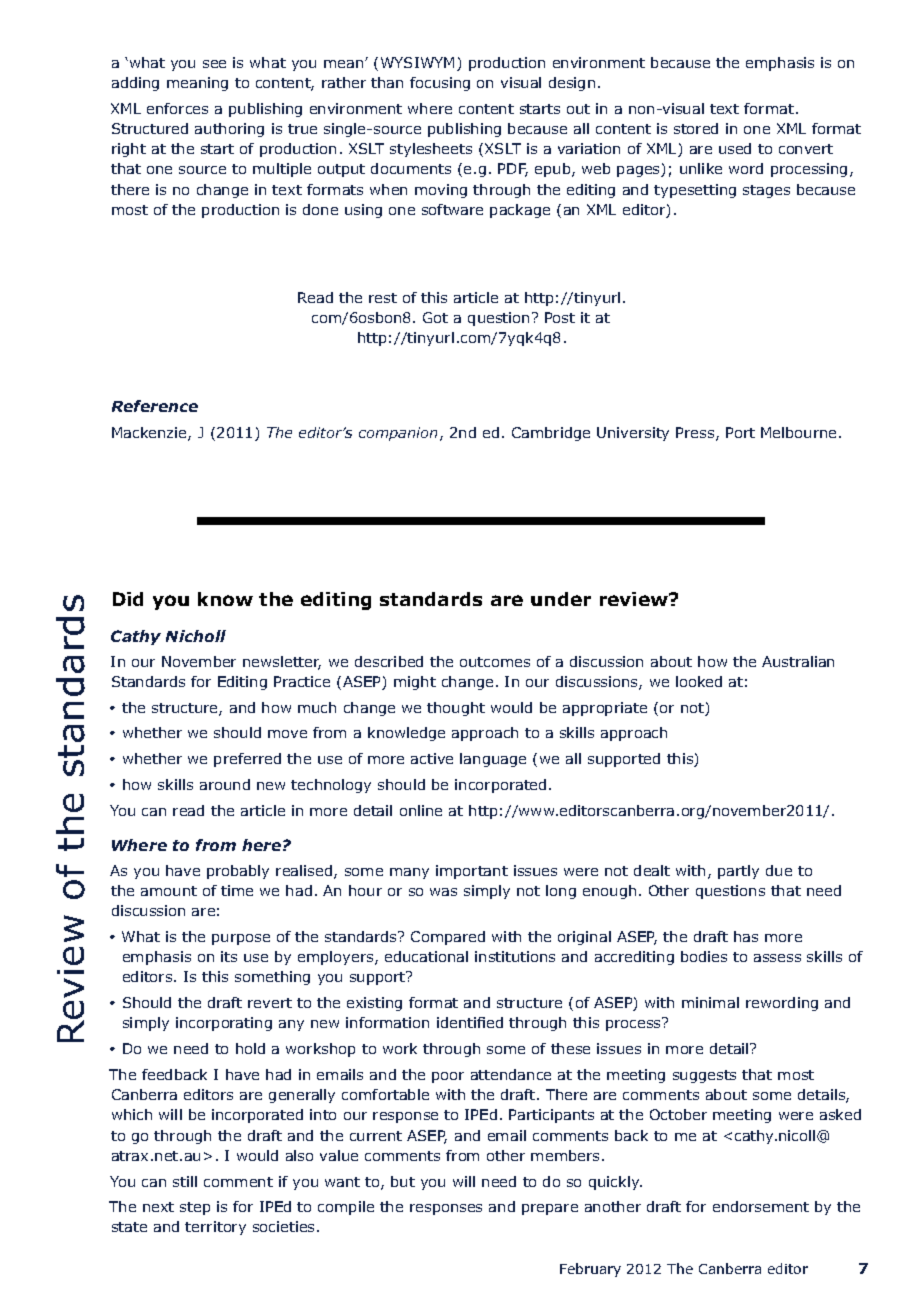 This screenshot has height=1308, width=924. I want to click on stylesheets, so click(431, 150).
